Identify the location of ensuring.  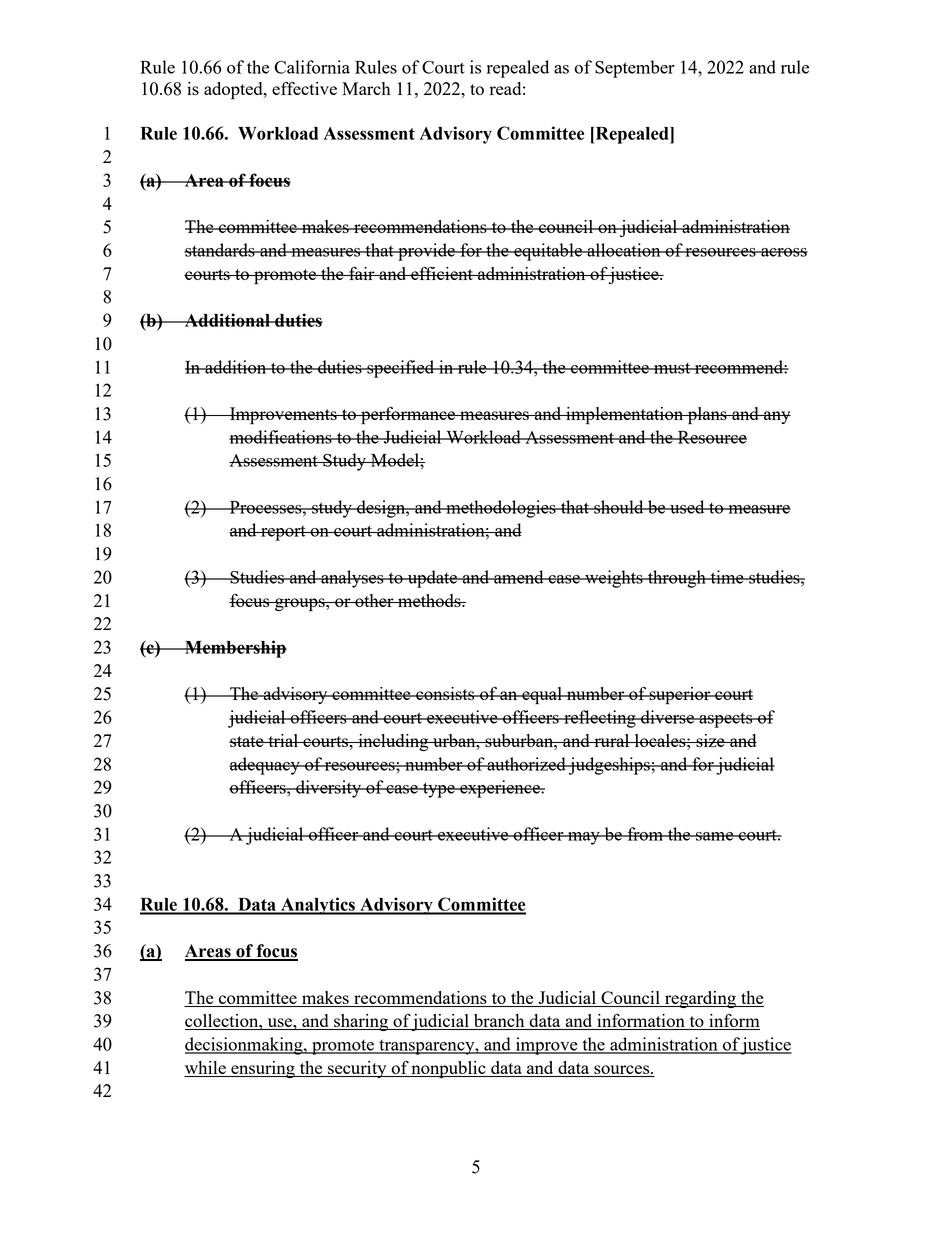
(263, 1069).
